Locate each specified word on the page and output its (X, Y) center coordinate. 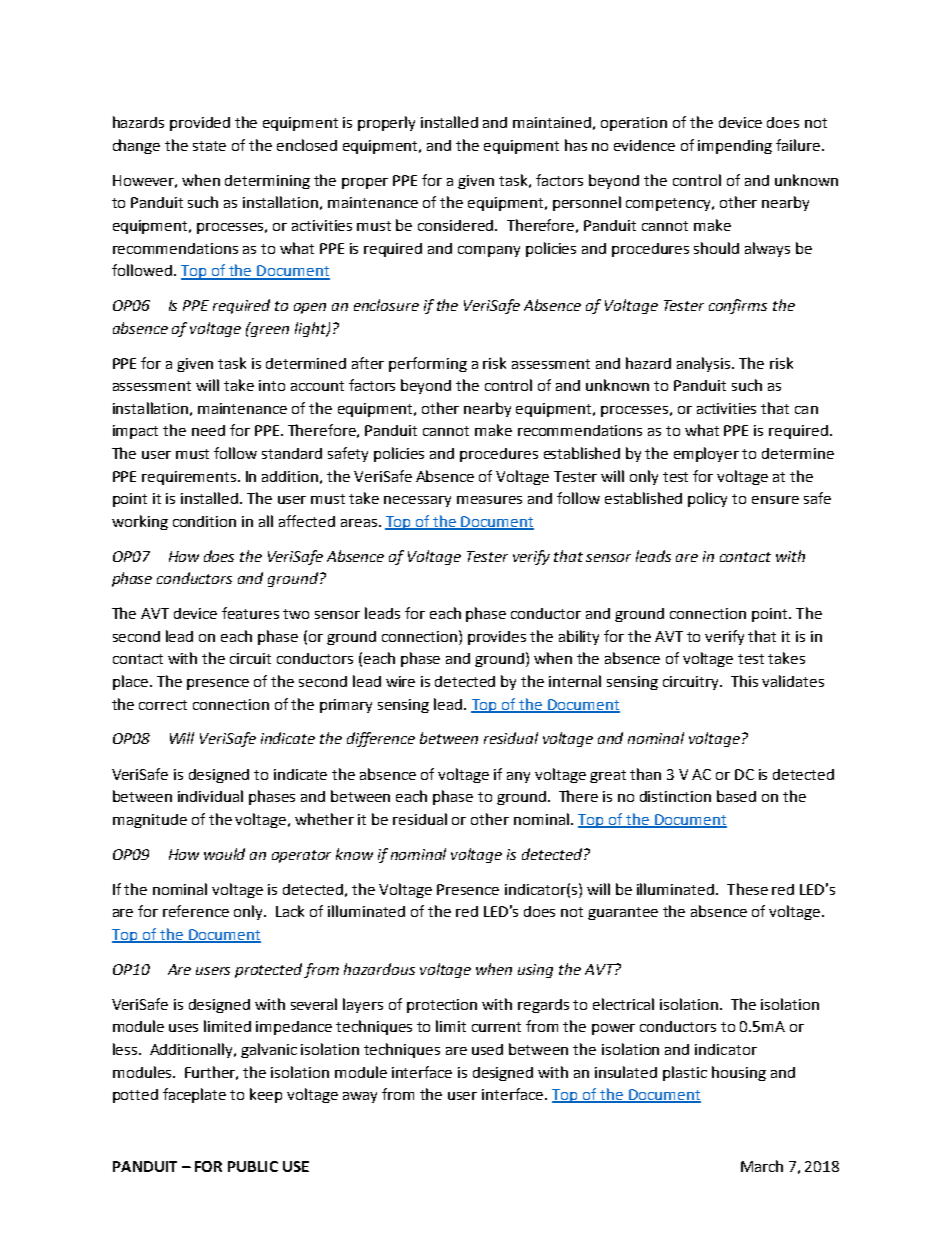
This (744, 681)
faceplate (194, 1095)
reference (196, 911)
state (209, 146)
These (747, 889)
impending (735, 147)
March (762, 1166)
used (487, 1049)
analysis (705, 364)
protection (442, 1006)
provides (497, 638)
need (208, 430)
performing (428, 364)
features (250, 613)
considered (457, 225)
